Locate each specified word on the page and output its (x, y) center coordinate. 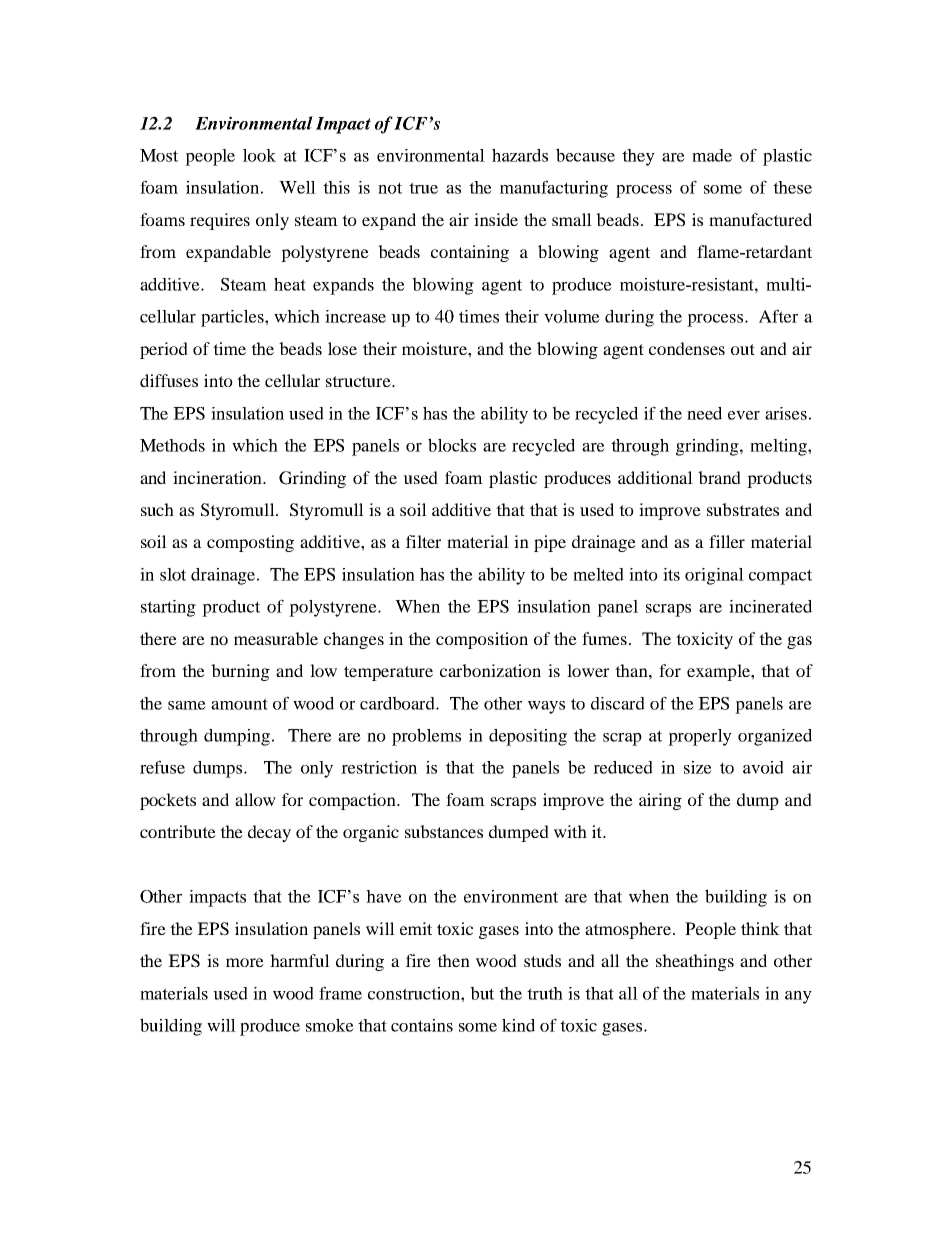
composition (482, 640)
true (423, 188)
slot (173, 574)
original (714, 576)
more (245, 962)
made (712, 155)
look (259, 155)
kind (518, 1025)
